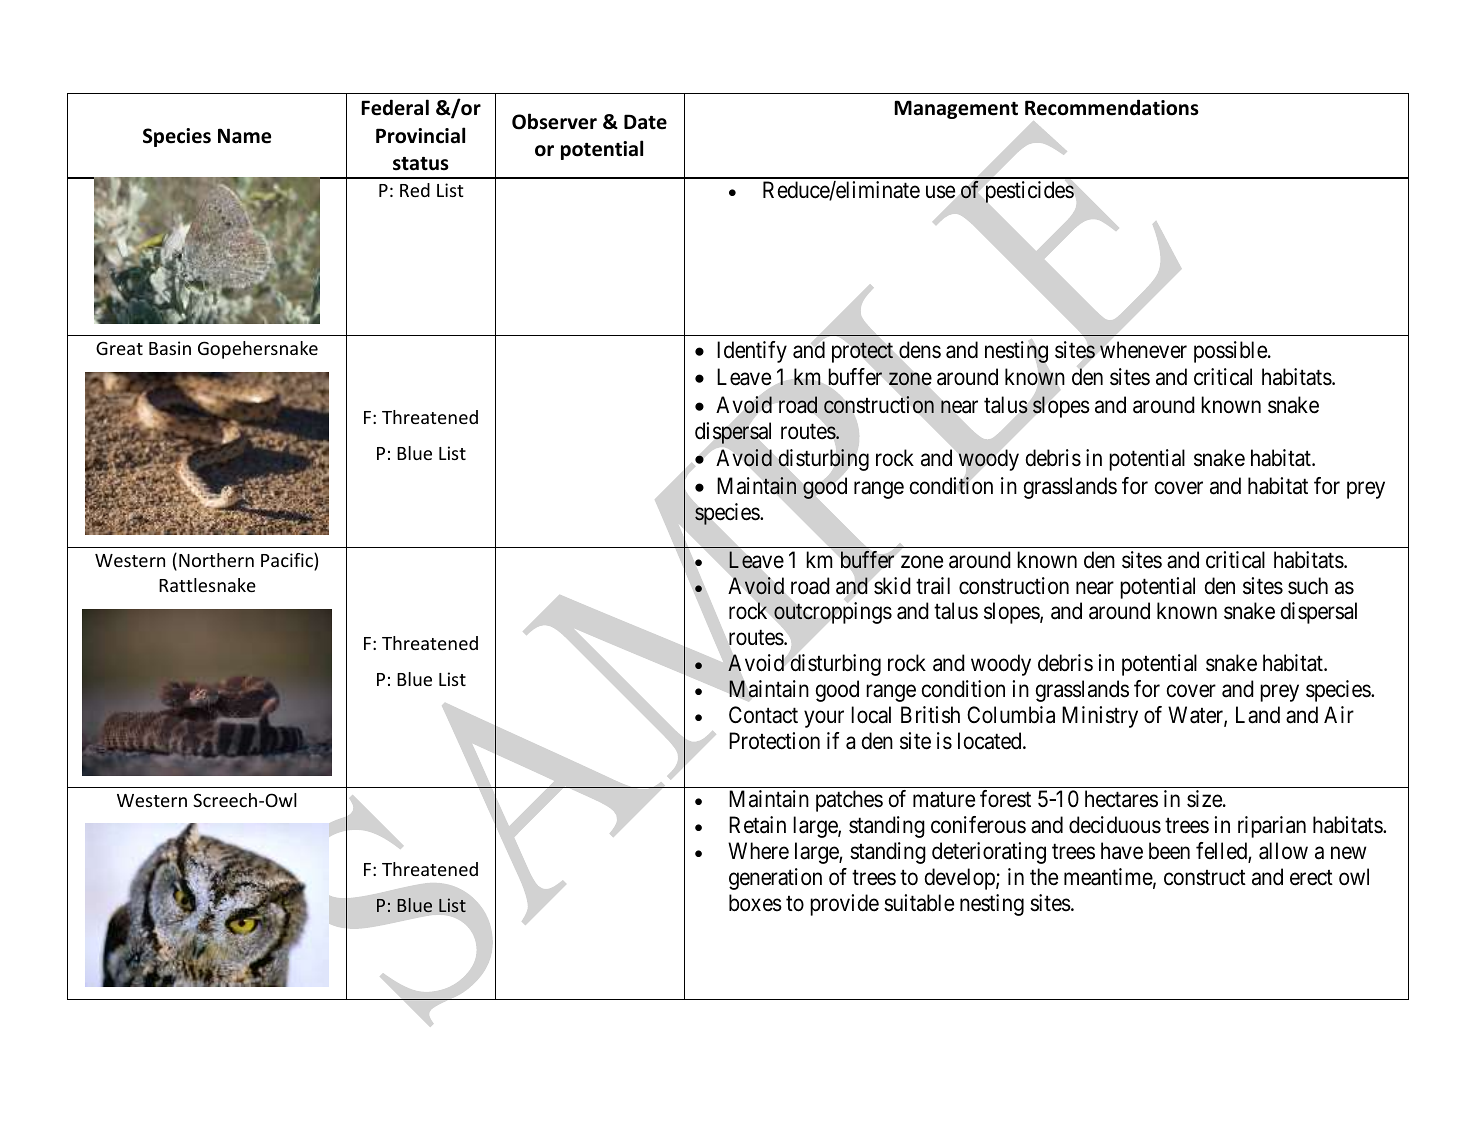  Describe the element at coordinates (892, 586) in the image. I see `skid` at that location.
